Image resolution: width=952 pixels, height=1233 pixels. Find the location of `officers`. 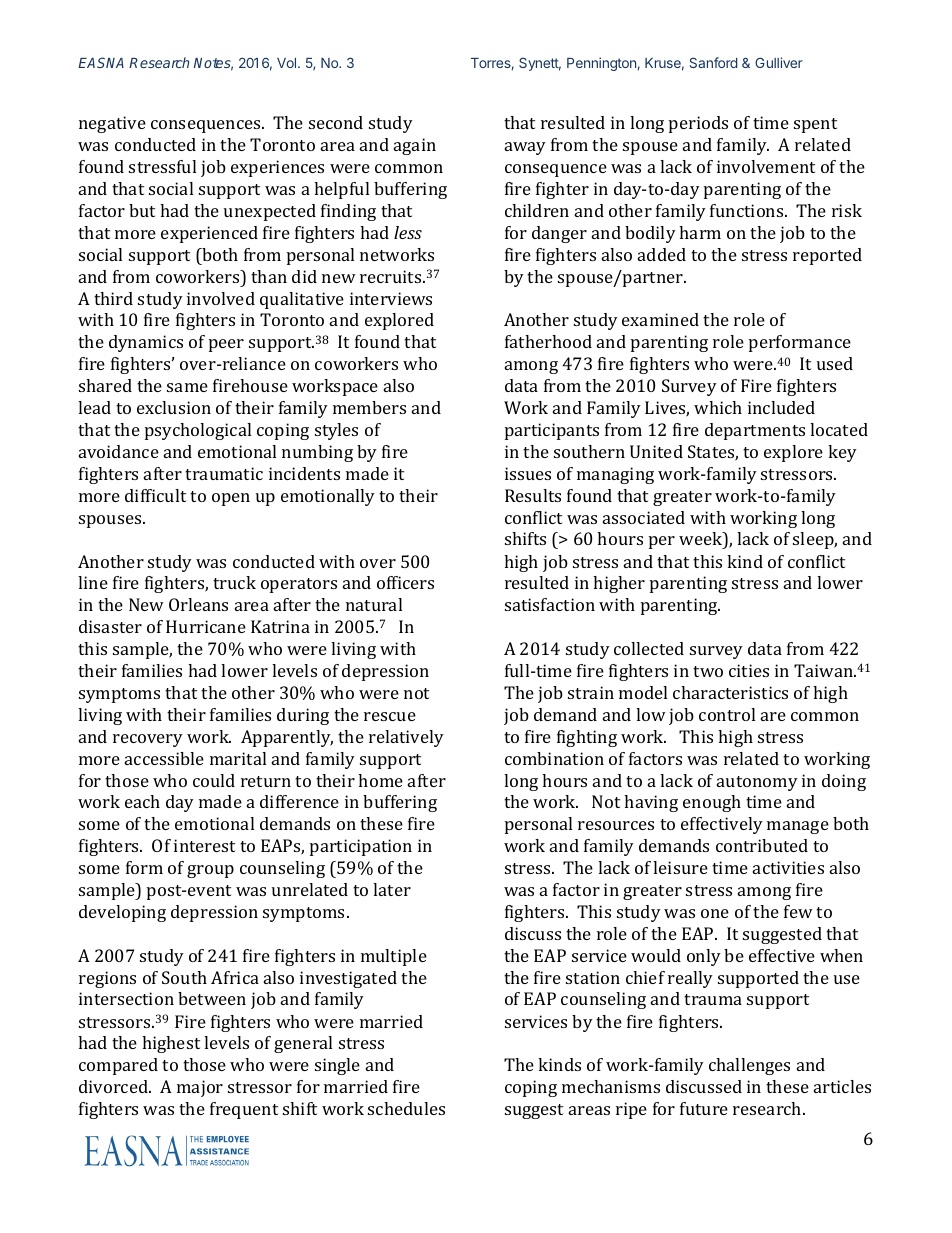

officers is located at coordinates (405, 582).
